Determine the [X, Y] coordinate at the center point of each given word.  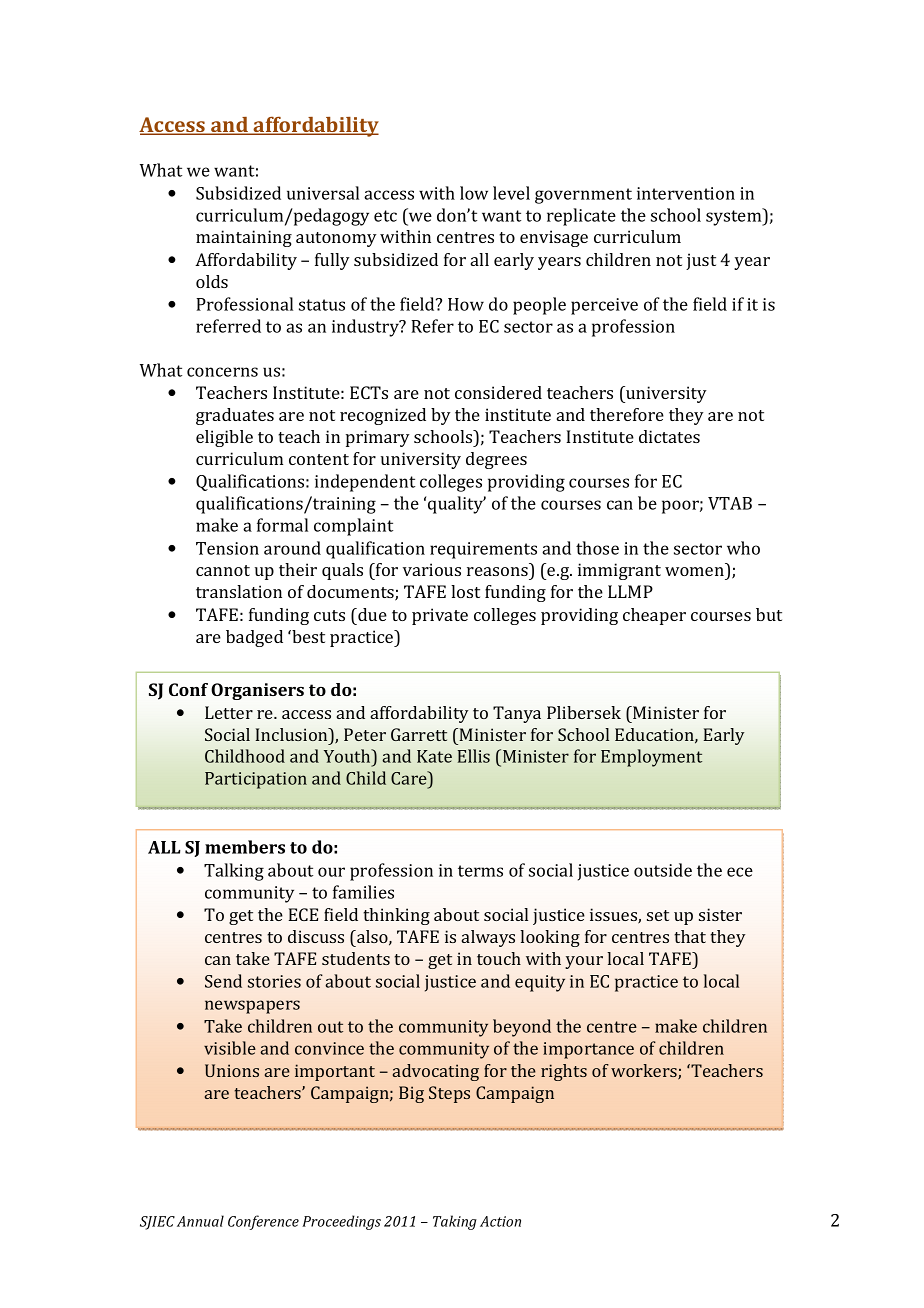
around [292, 548]
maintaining [244, 238]
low [474, 193]
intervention [686, 193]
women [694, 571]
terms [480, 871]
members [245, 847]
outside [663, 870]
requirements [483, 550]
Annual [200, 1221]
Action [500, 1221]
